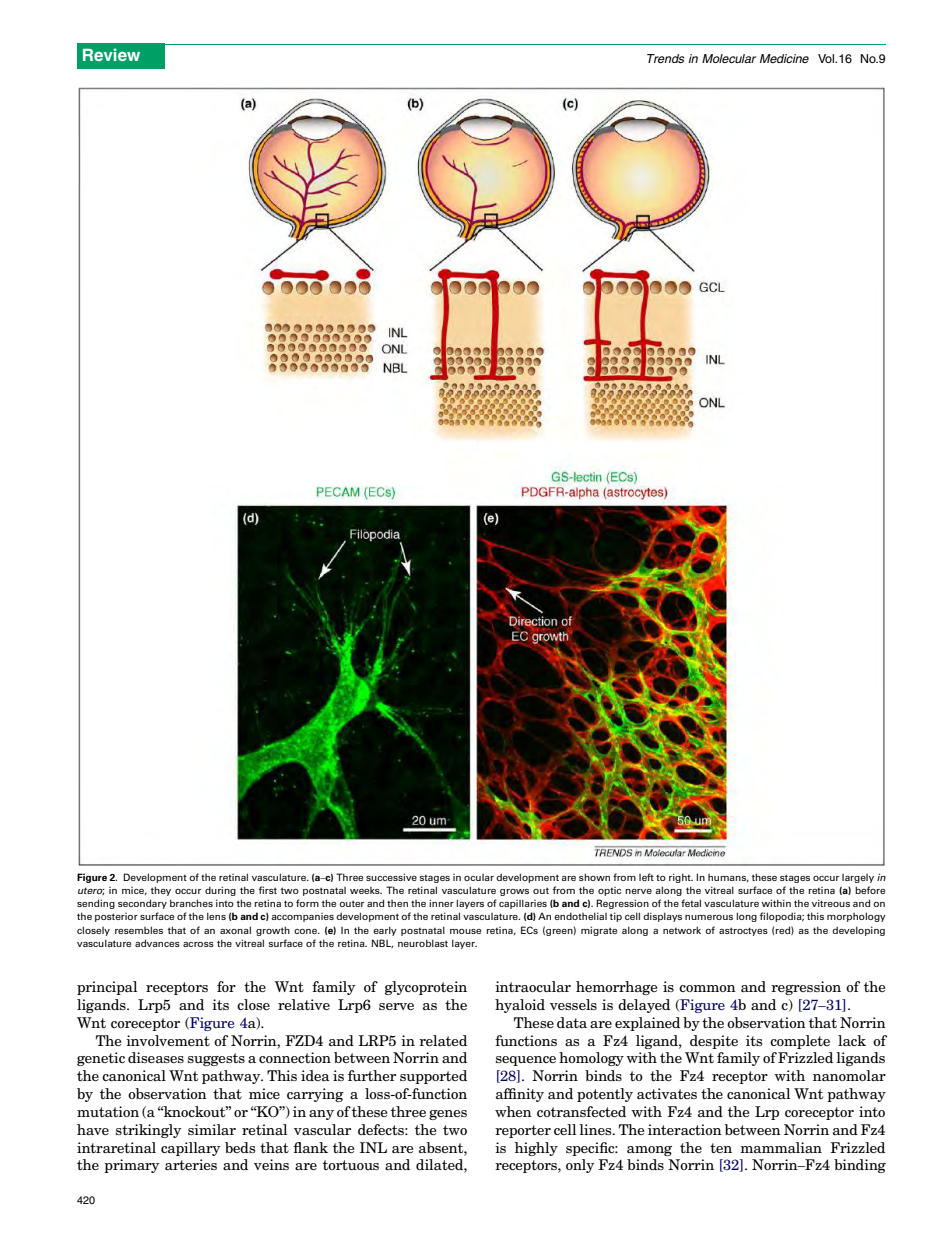  I want to click on branches, so click(191, 903).
